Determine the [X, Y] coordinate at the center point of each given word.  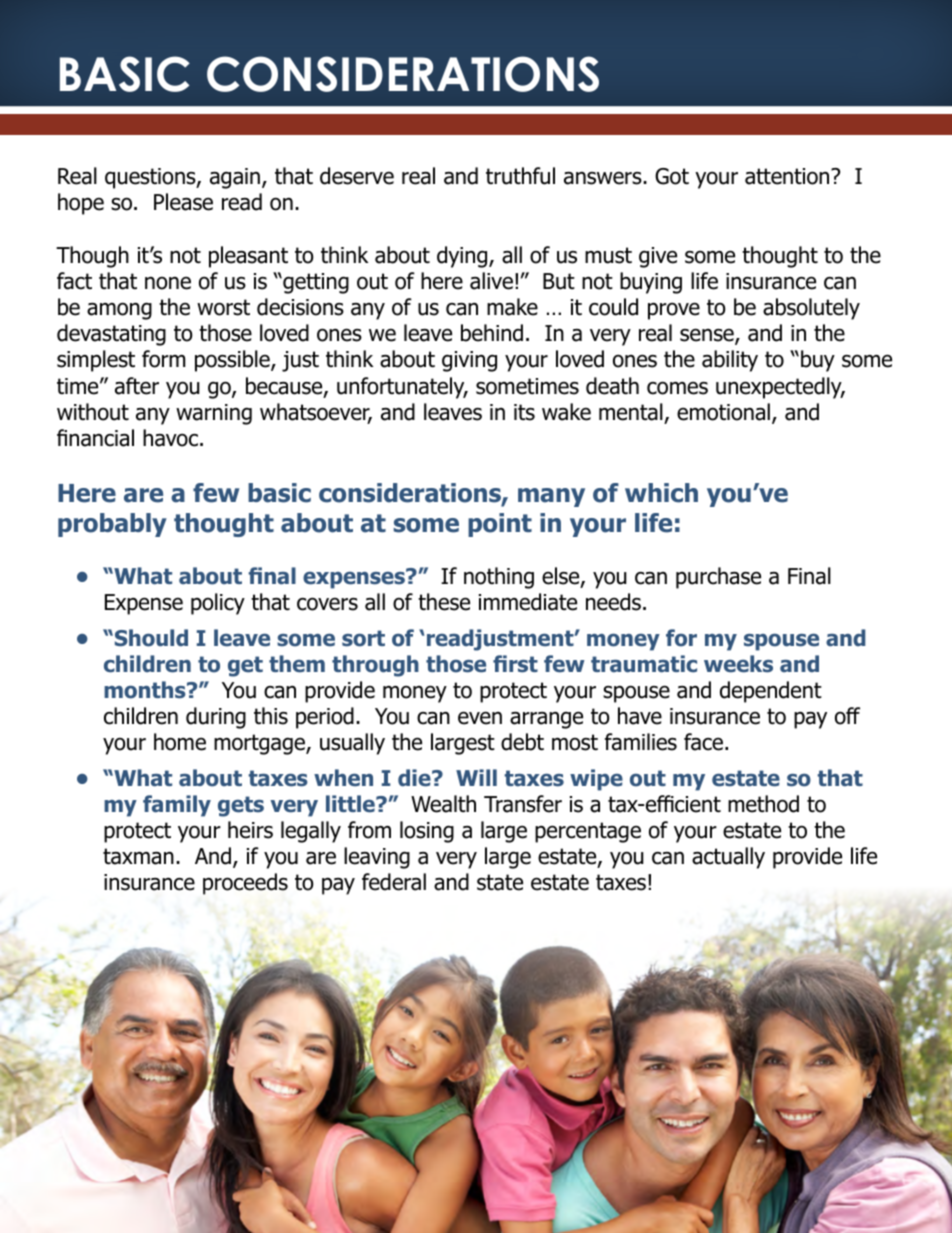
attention [788, 176]
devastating [111, 335]
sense [708, 336]
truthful [520, 176]
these [444, 602]
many [551, 497]
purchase [718, 578]
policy [218, 604]
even [480, 718]
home [180, 742]
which [661, 493]
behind [492, 333]
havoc [170, 438]
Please [183, 202]
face [705, 742]
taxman [138, 856]
